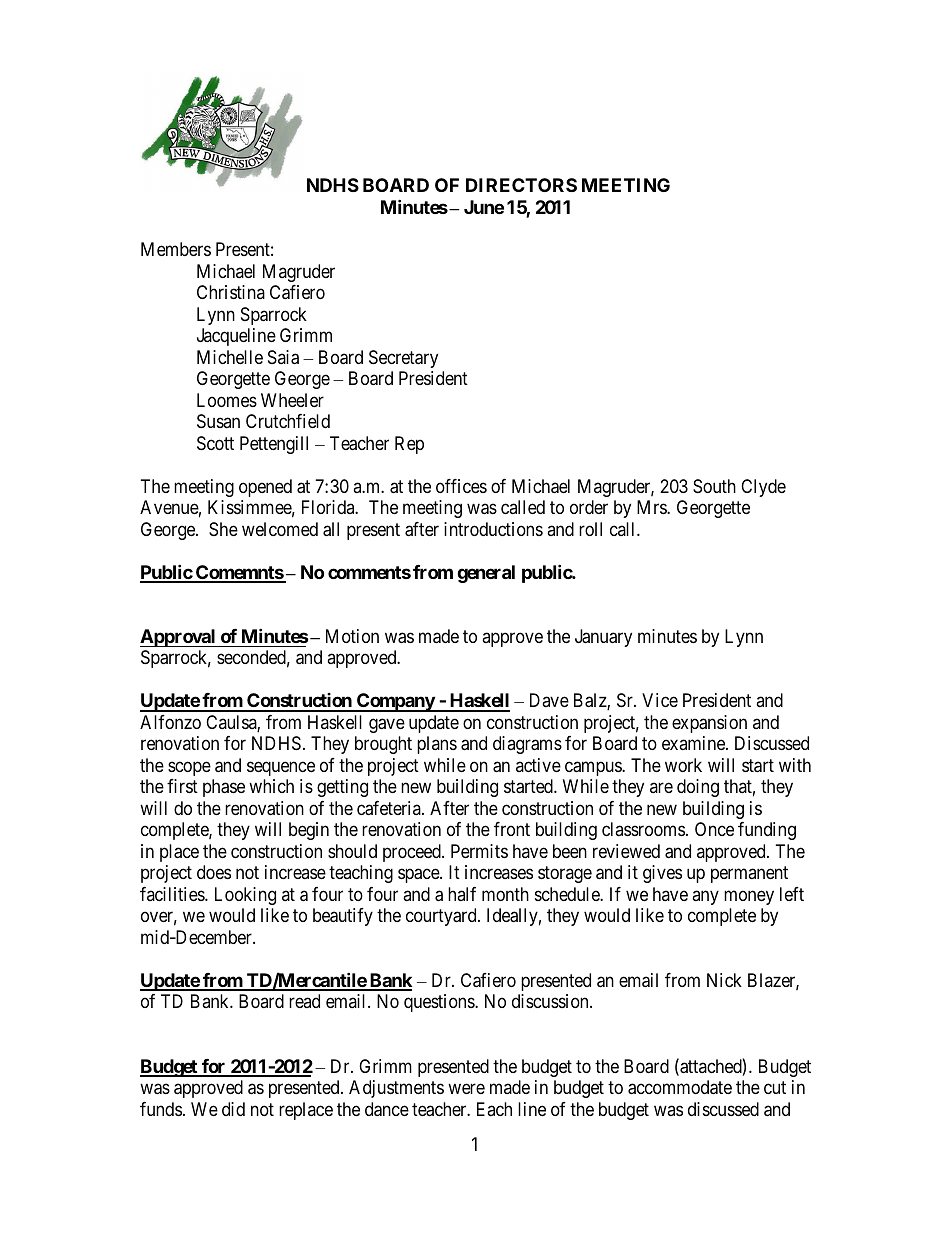 The height and width of the screenshot is (1233, 952). What do you see at coordinates (403, 359) in the screenshot?
I see `Secretary` at bounding box center [403, 359].
